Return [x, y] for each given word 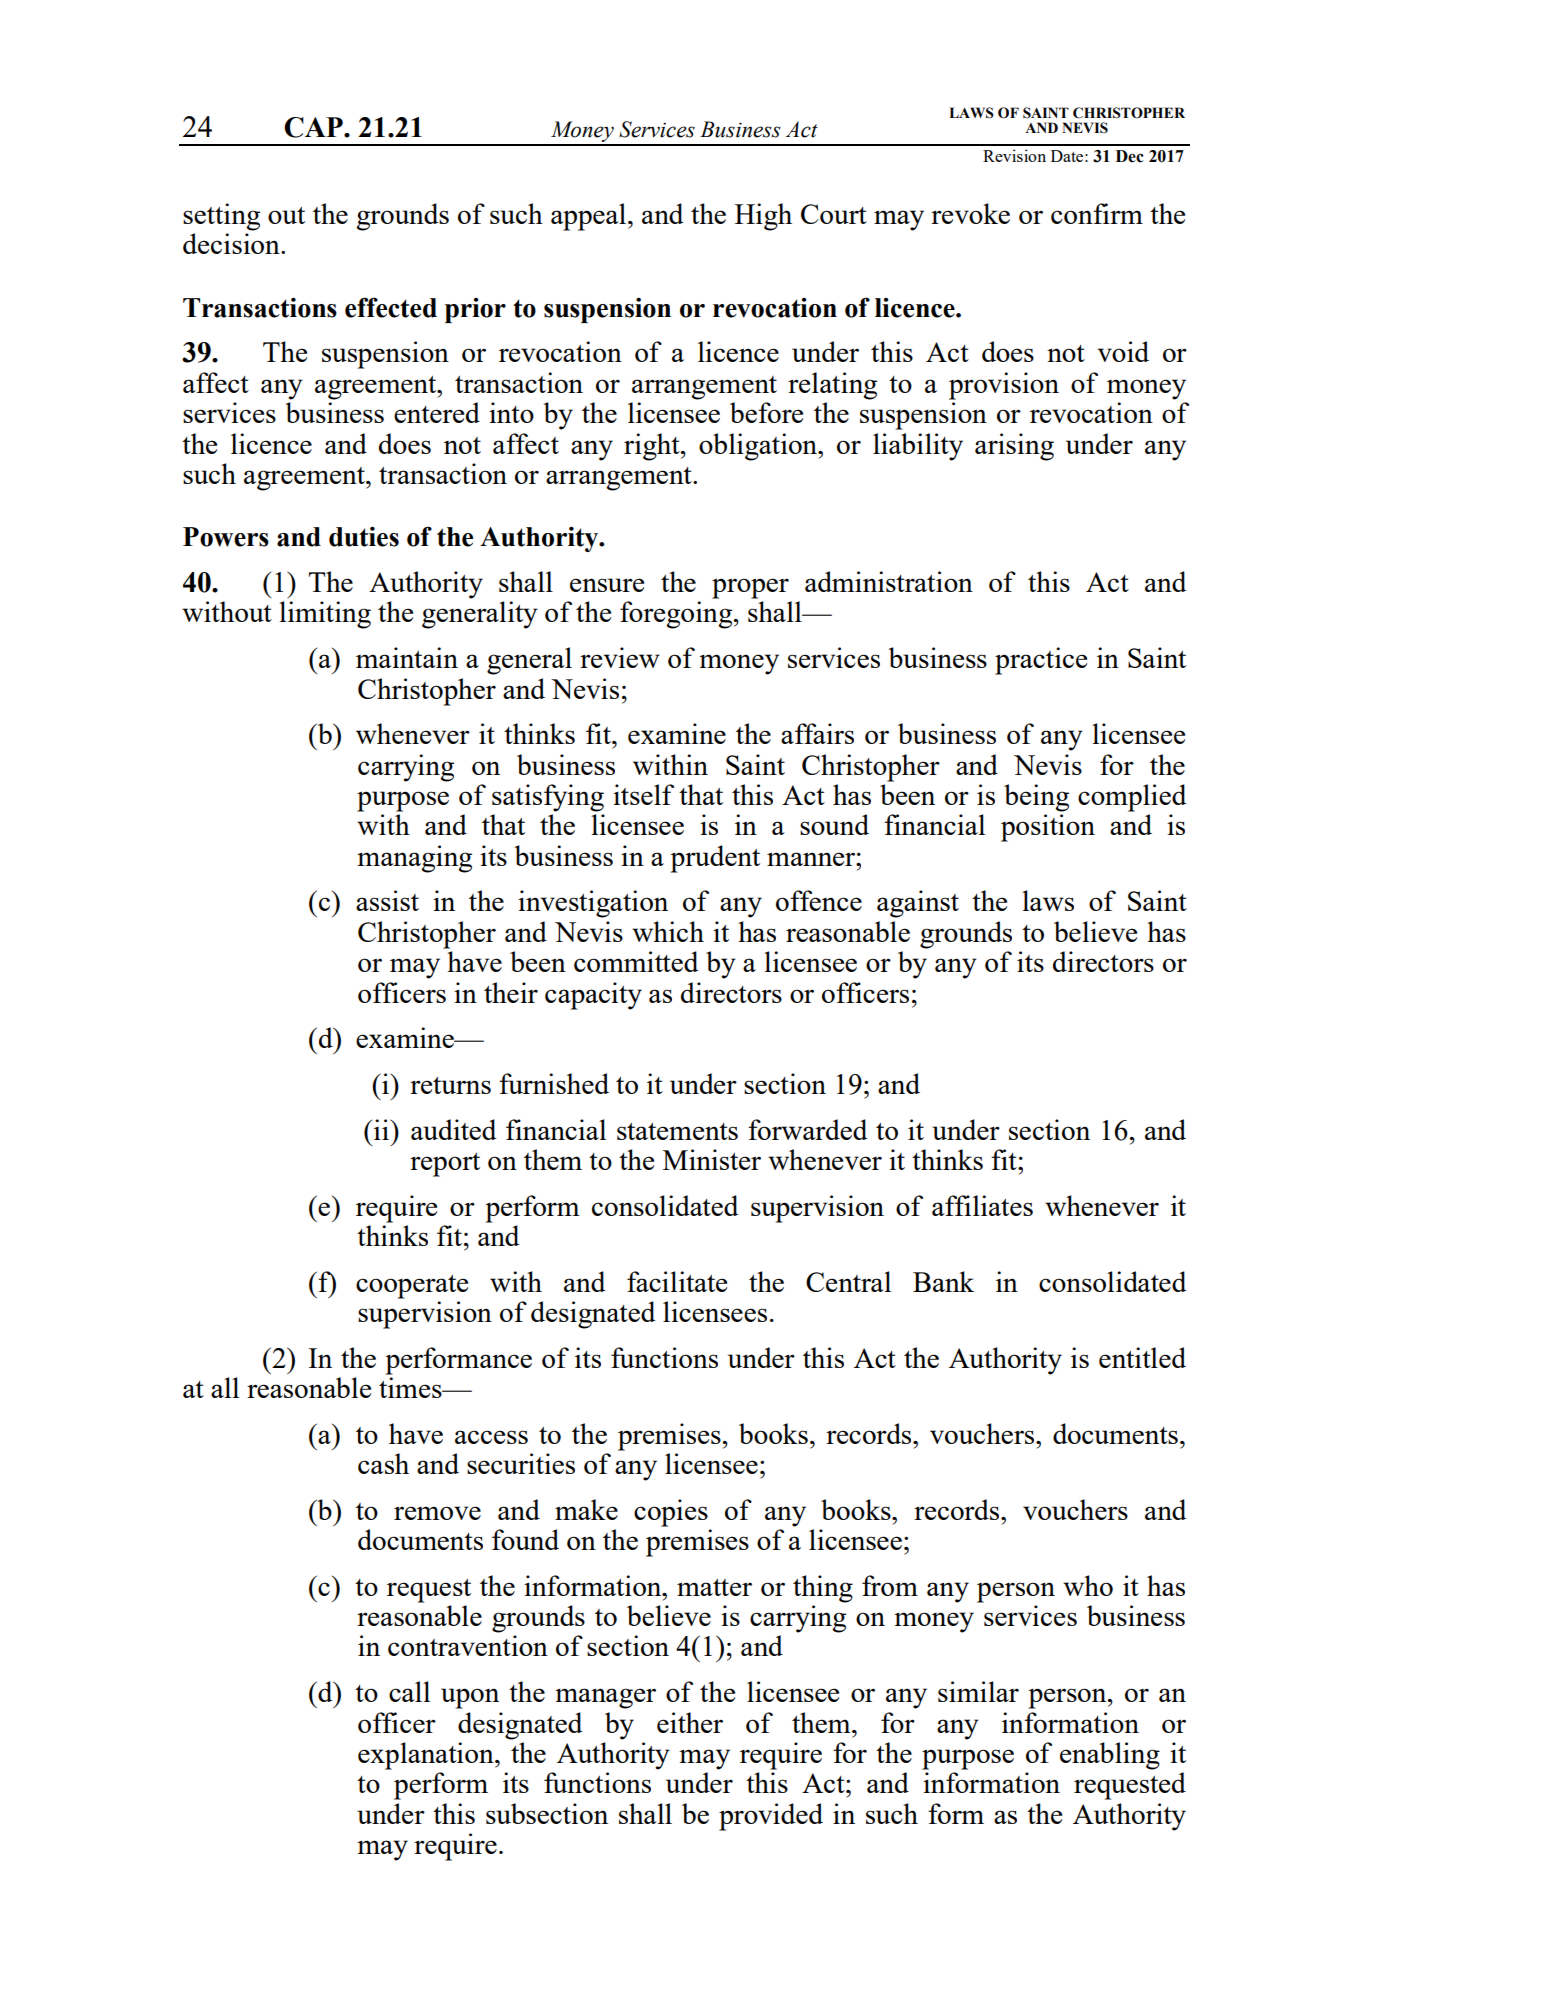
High [763, 217]
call [409, 1691]
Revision [1014, 155]
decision [232, 243]
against [918, 904]
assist [387, 900]
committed [636, 961]
